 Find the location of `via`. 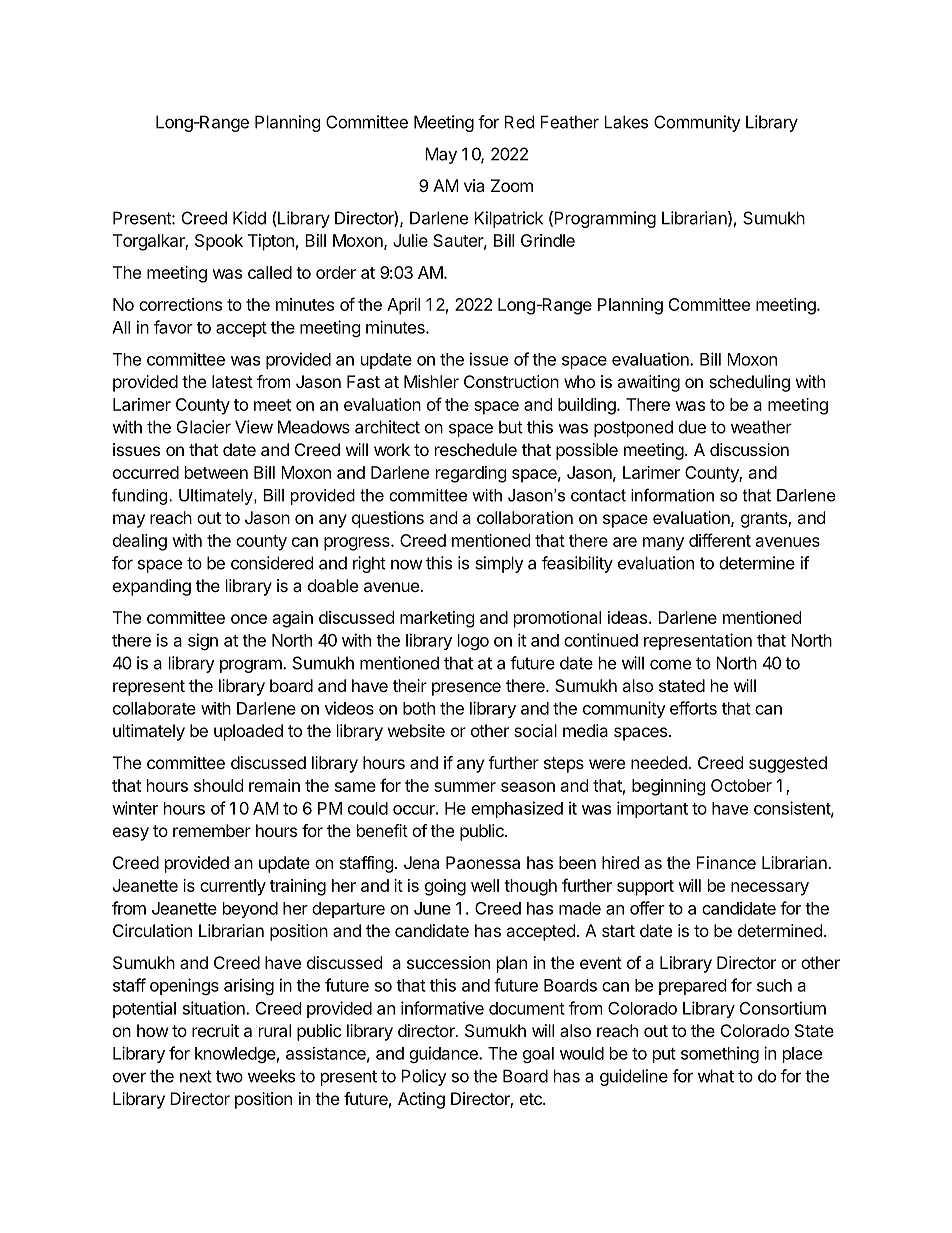

via is located at coordinates (474, 185).
